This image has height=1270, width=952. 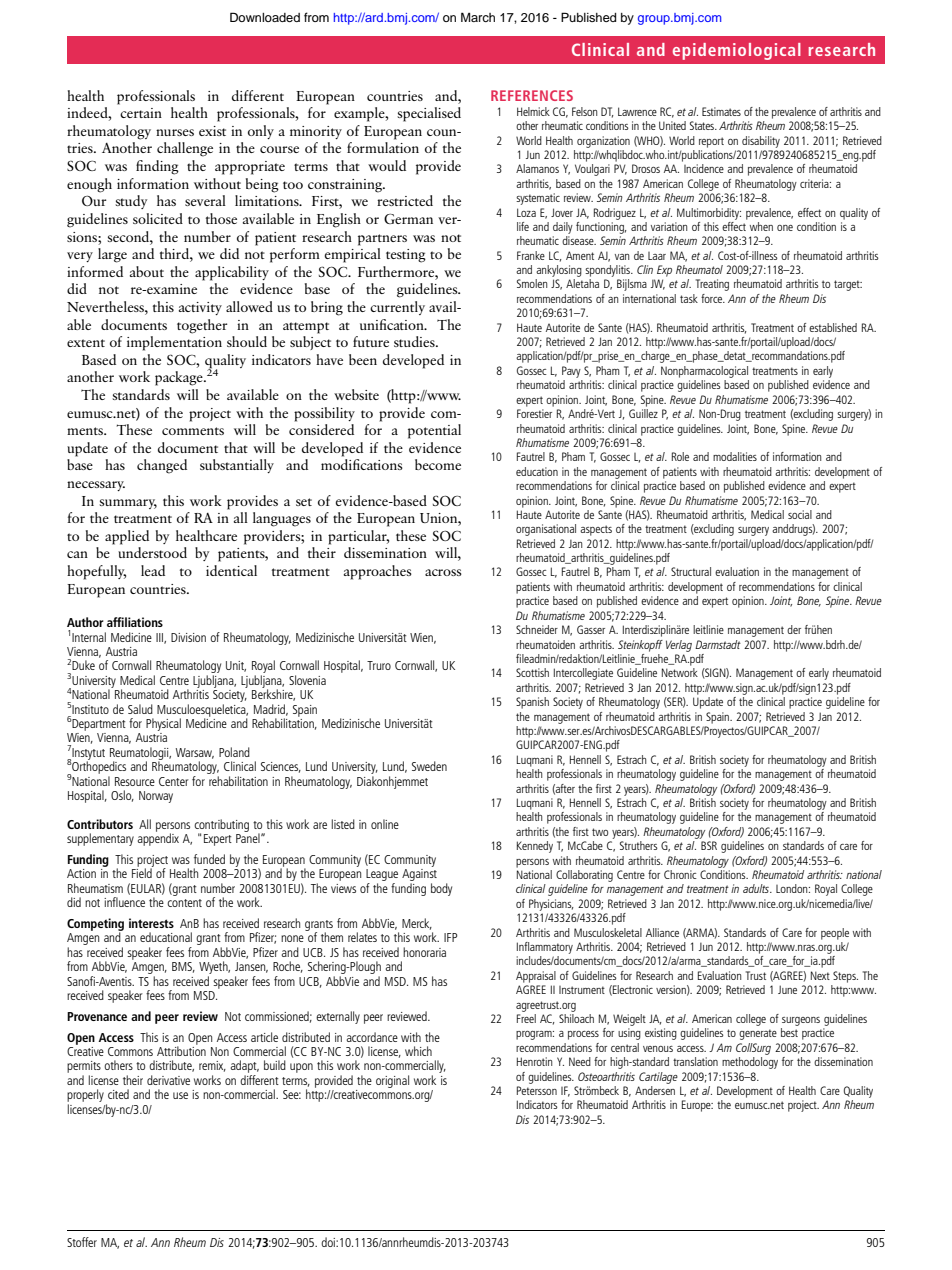 I want to click on Structural, so click(x=691, y=571).
